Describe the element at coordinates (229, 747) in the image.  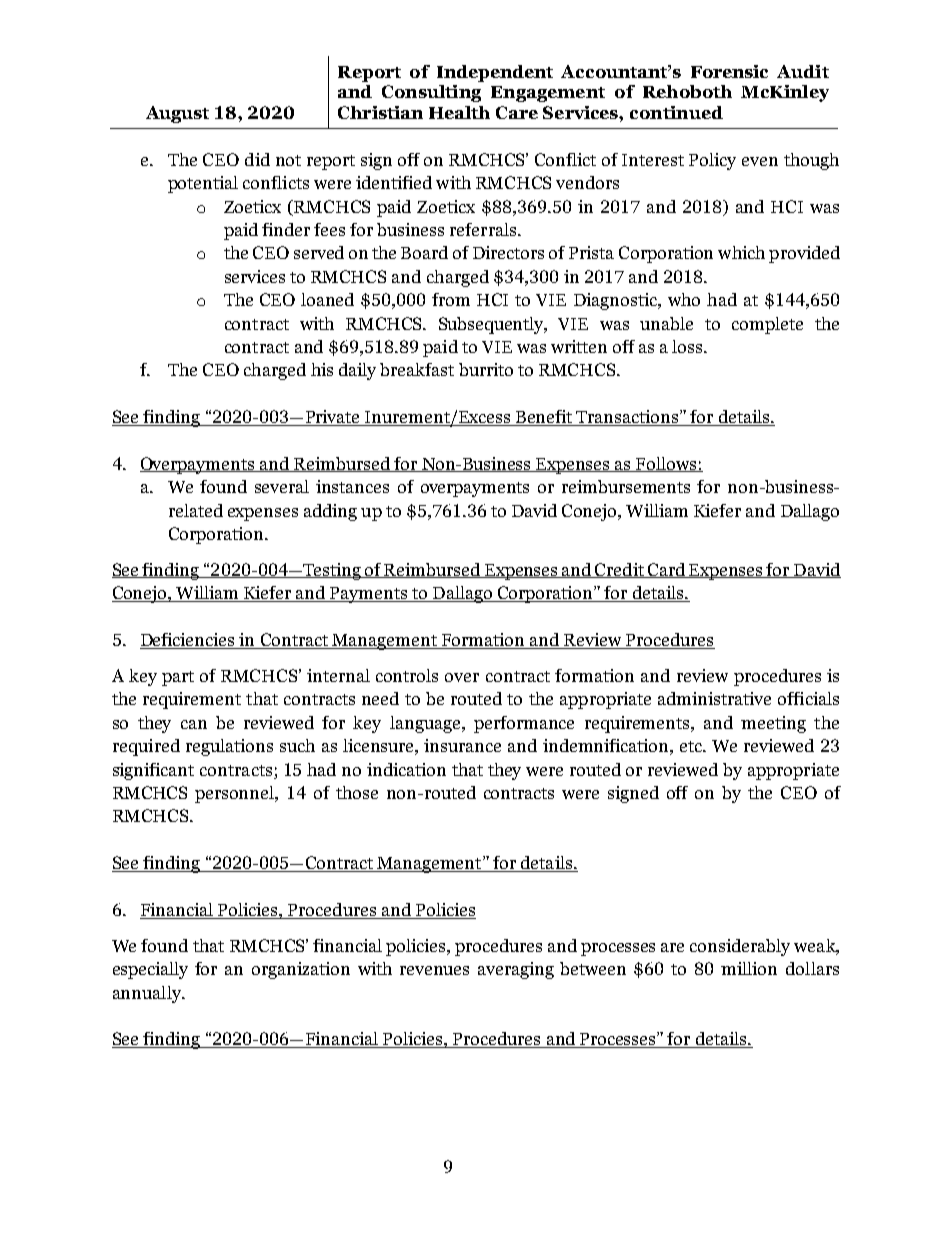
I see `regulations` at that location.
